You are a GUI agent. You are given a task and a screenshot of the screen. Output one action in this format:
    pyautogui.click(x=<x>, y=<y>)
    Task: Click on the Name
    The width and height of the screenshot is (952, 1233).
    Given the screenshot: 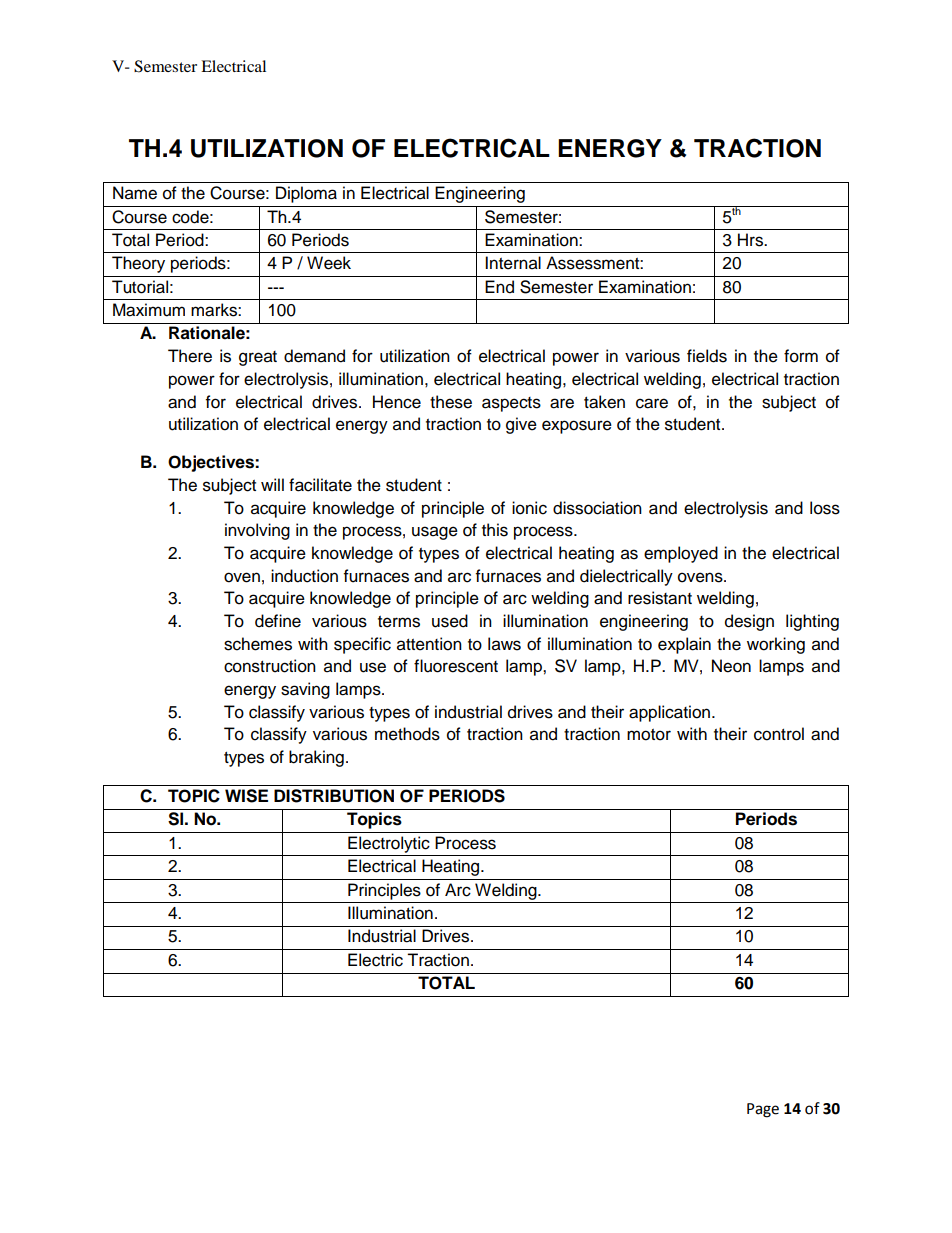 What is the action you would take?
    pyautogui.click(x=135, y=193)
